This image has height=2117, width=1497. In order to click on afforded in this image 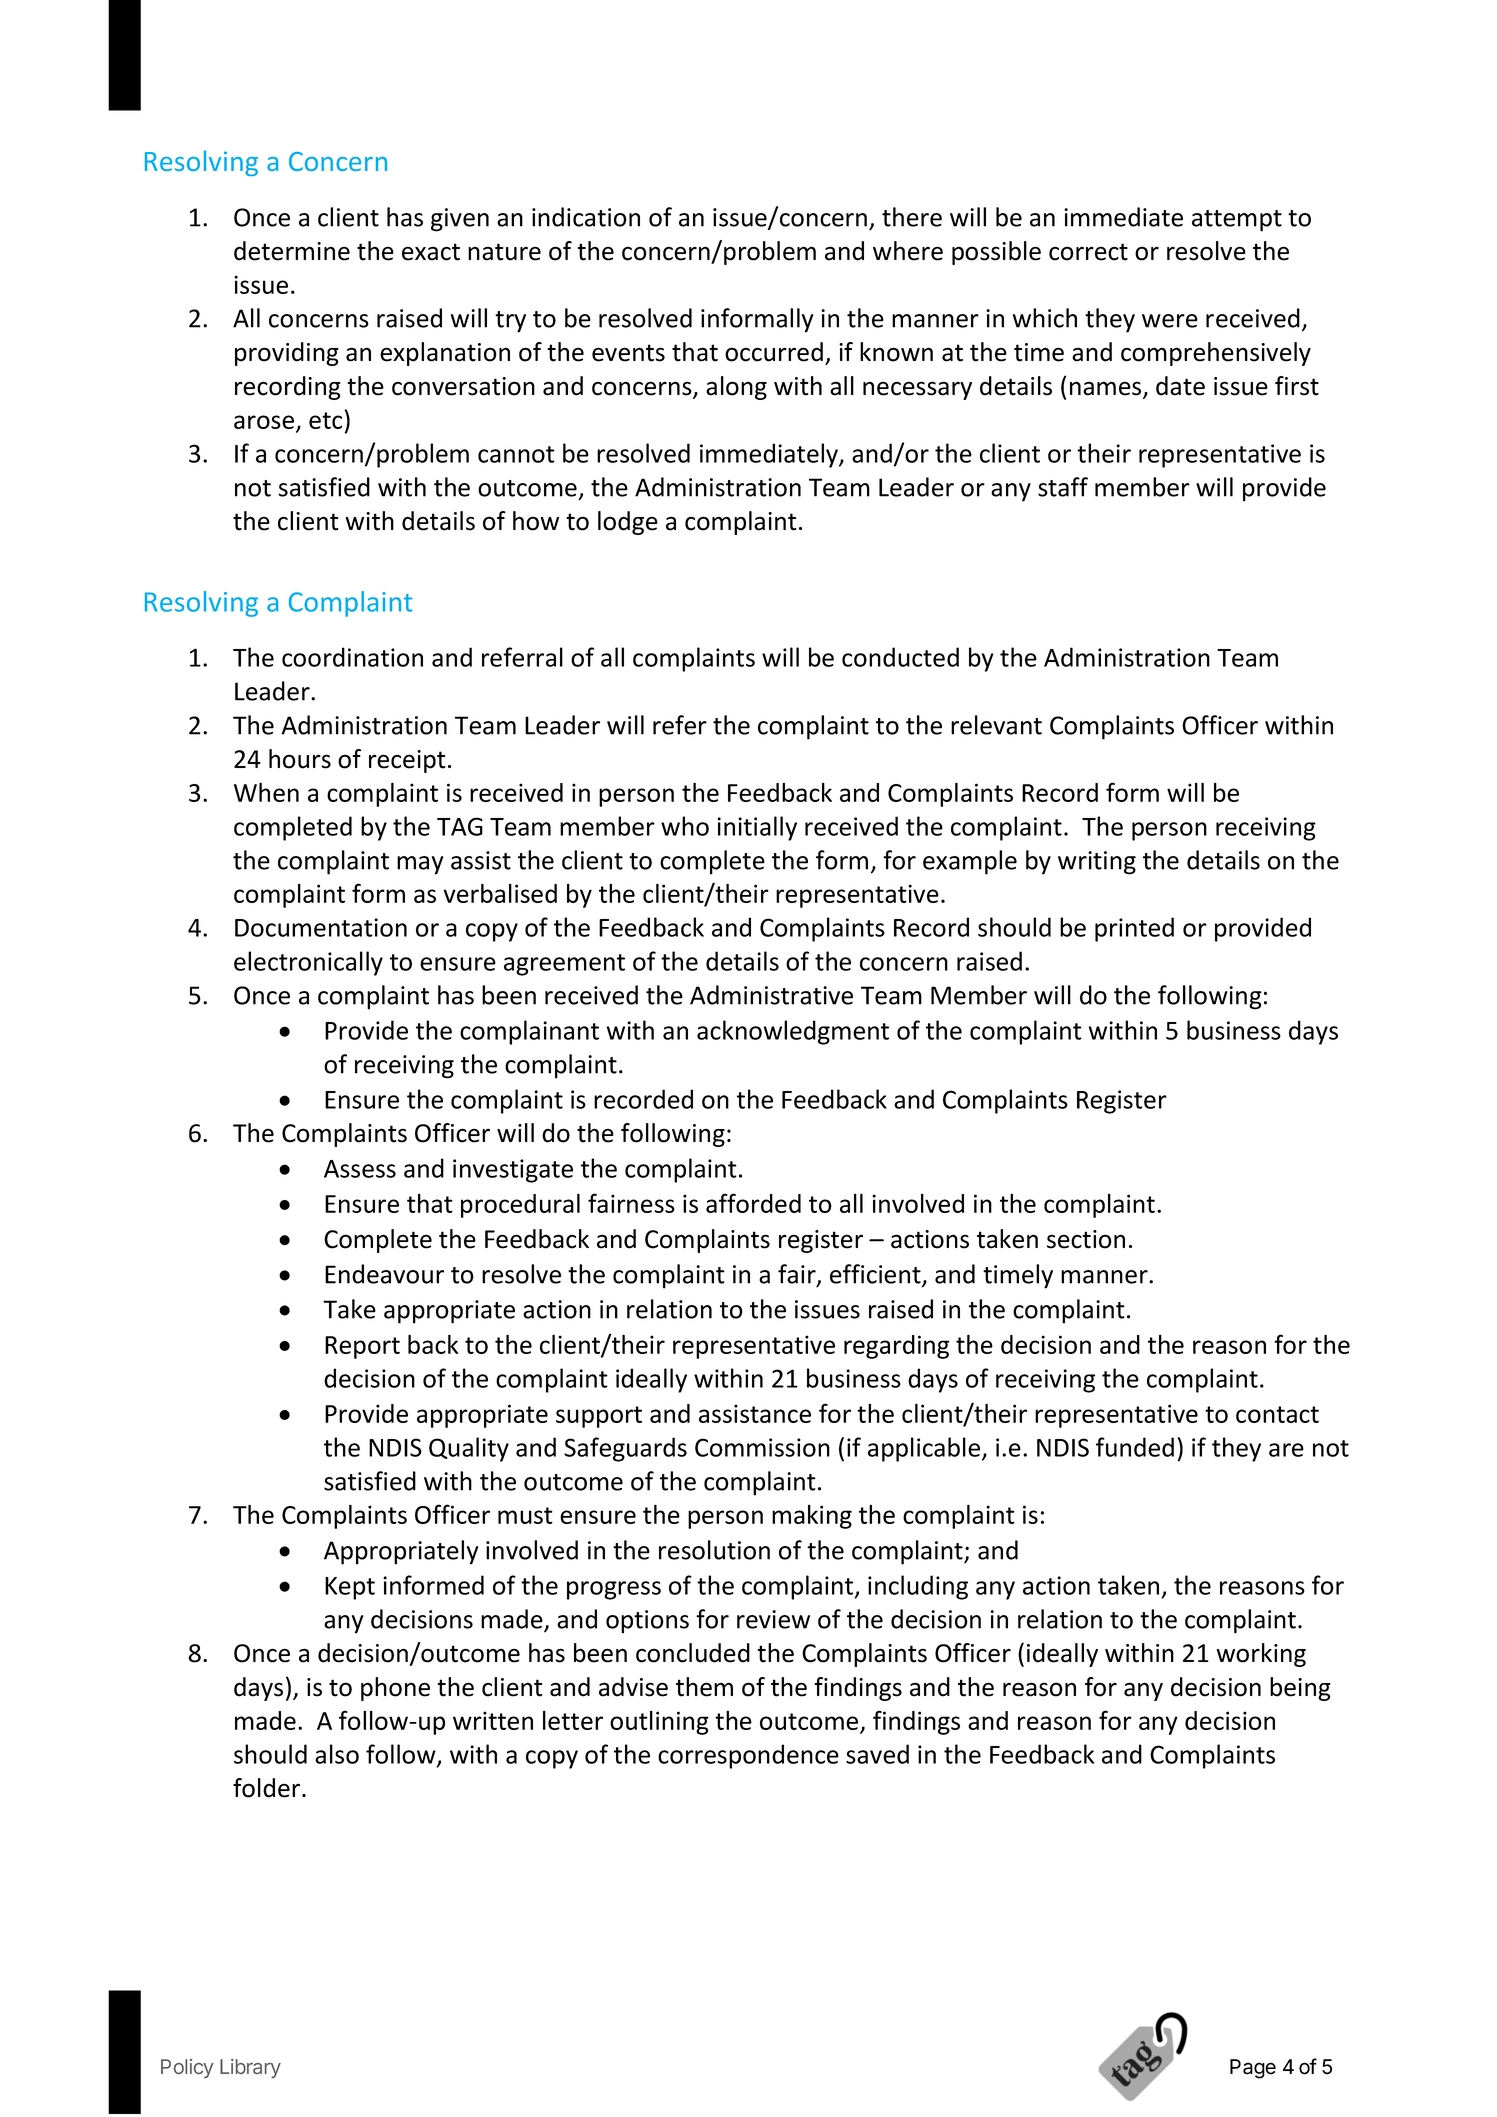, I will do `click(753, 1203)`.
